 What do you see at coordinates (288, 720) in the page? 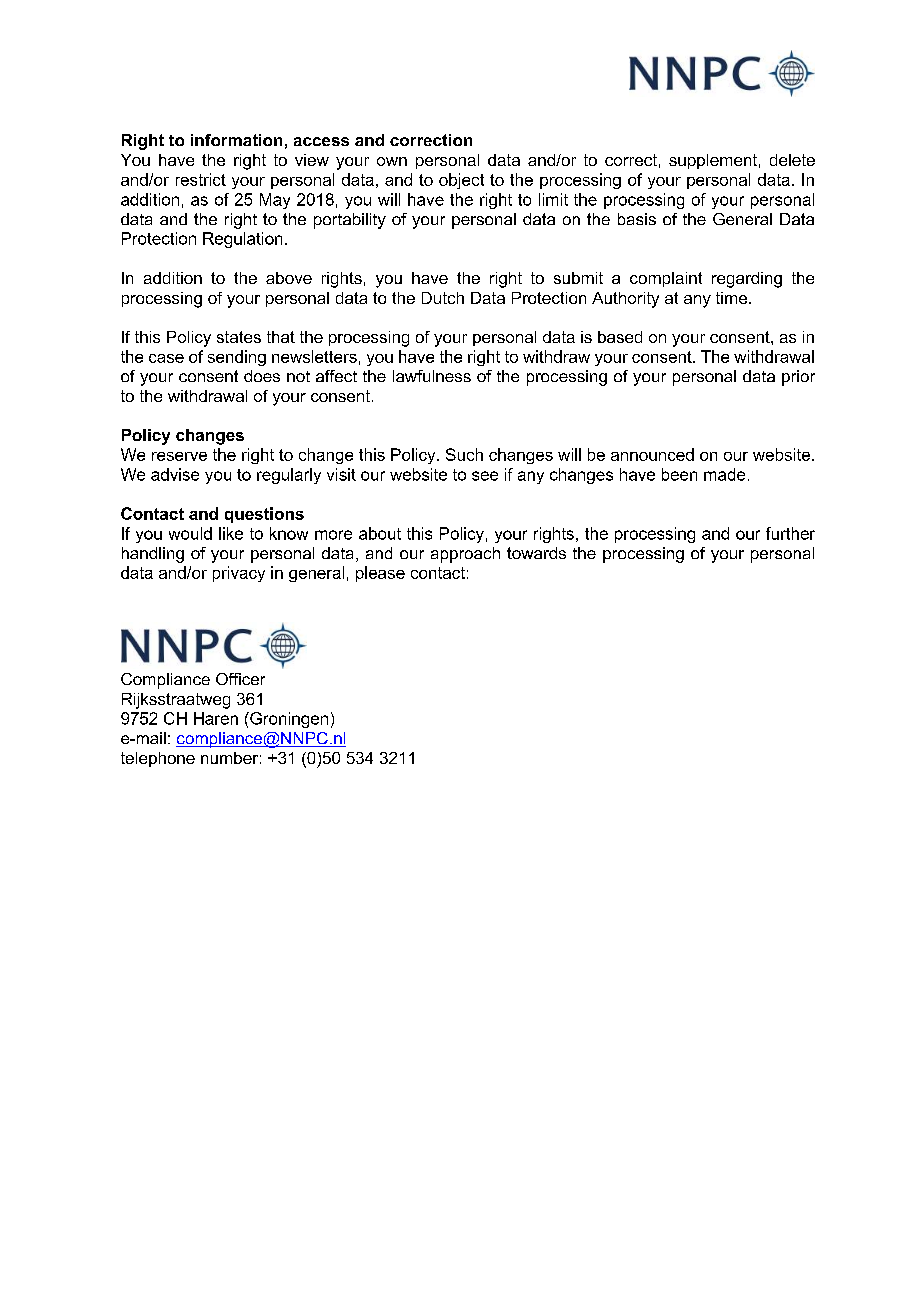
I see `Groningen` at bounding box center [288, 720].
